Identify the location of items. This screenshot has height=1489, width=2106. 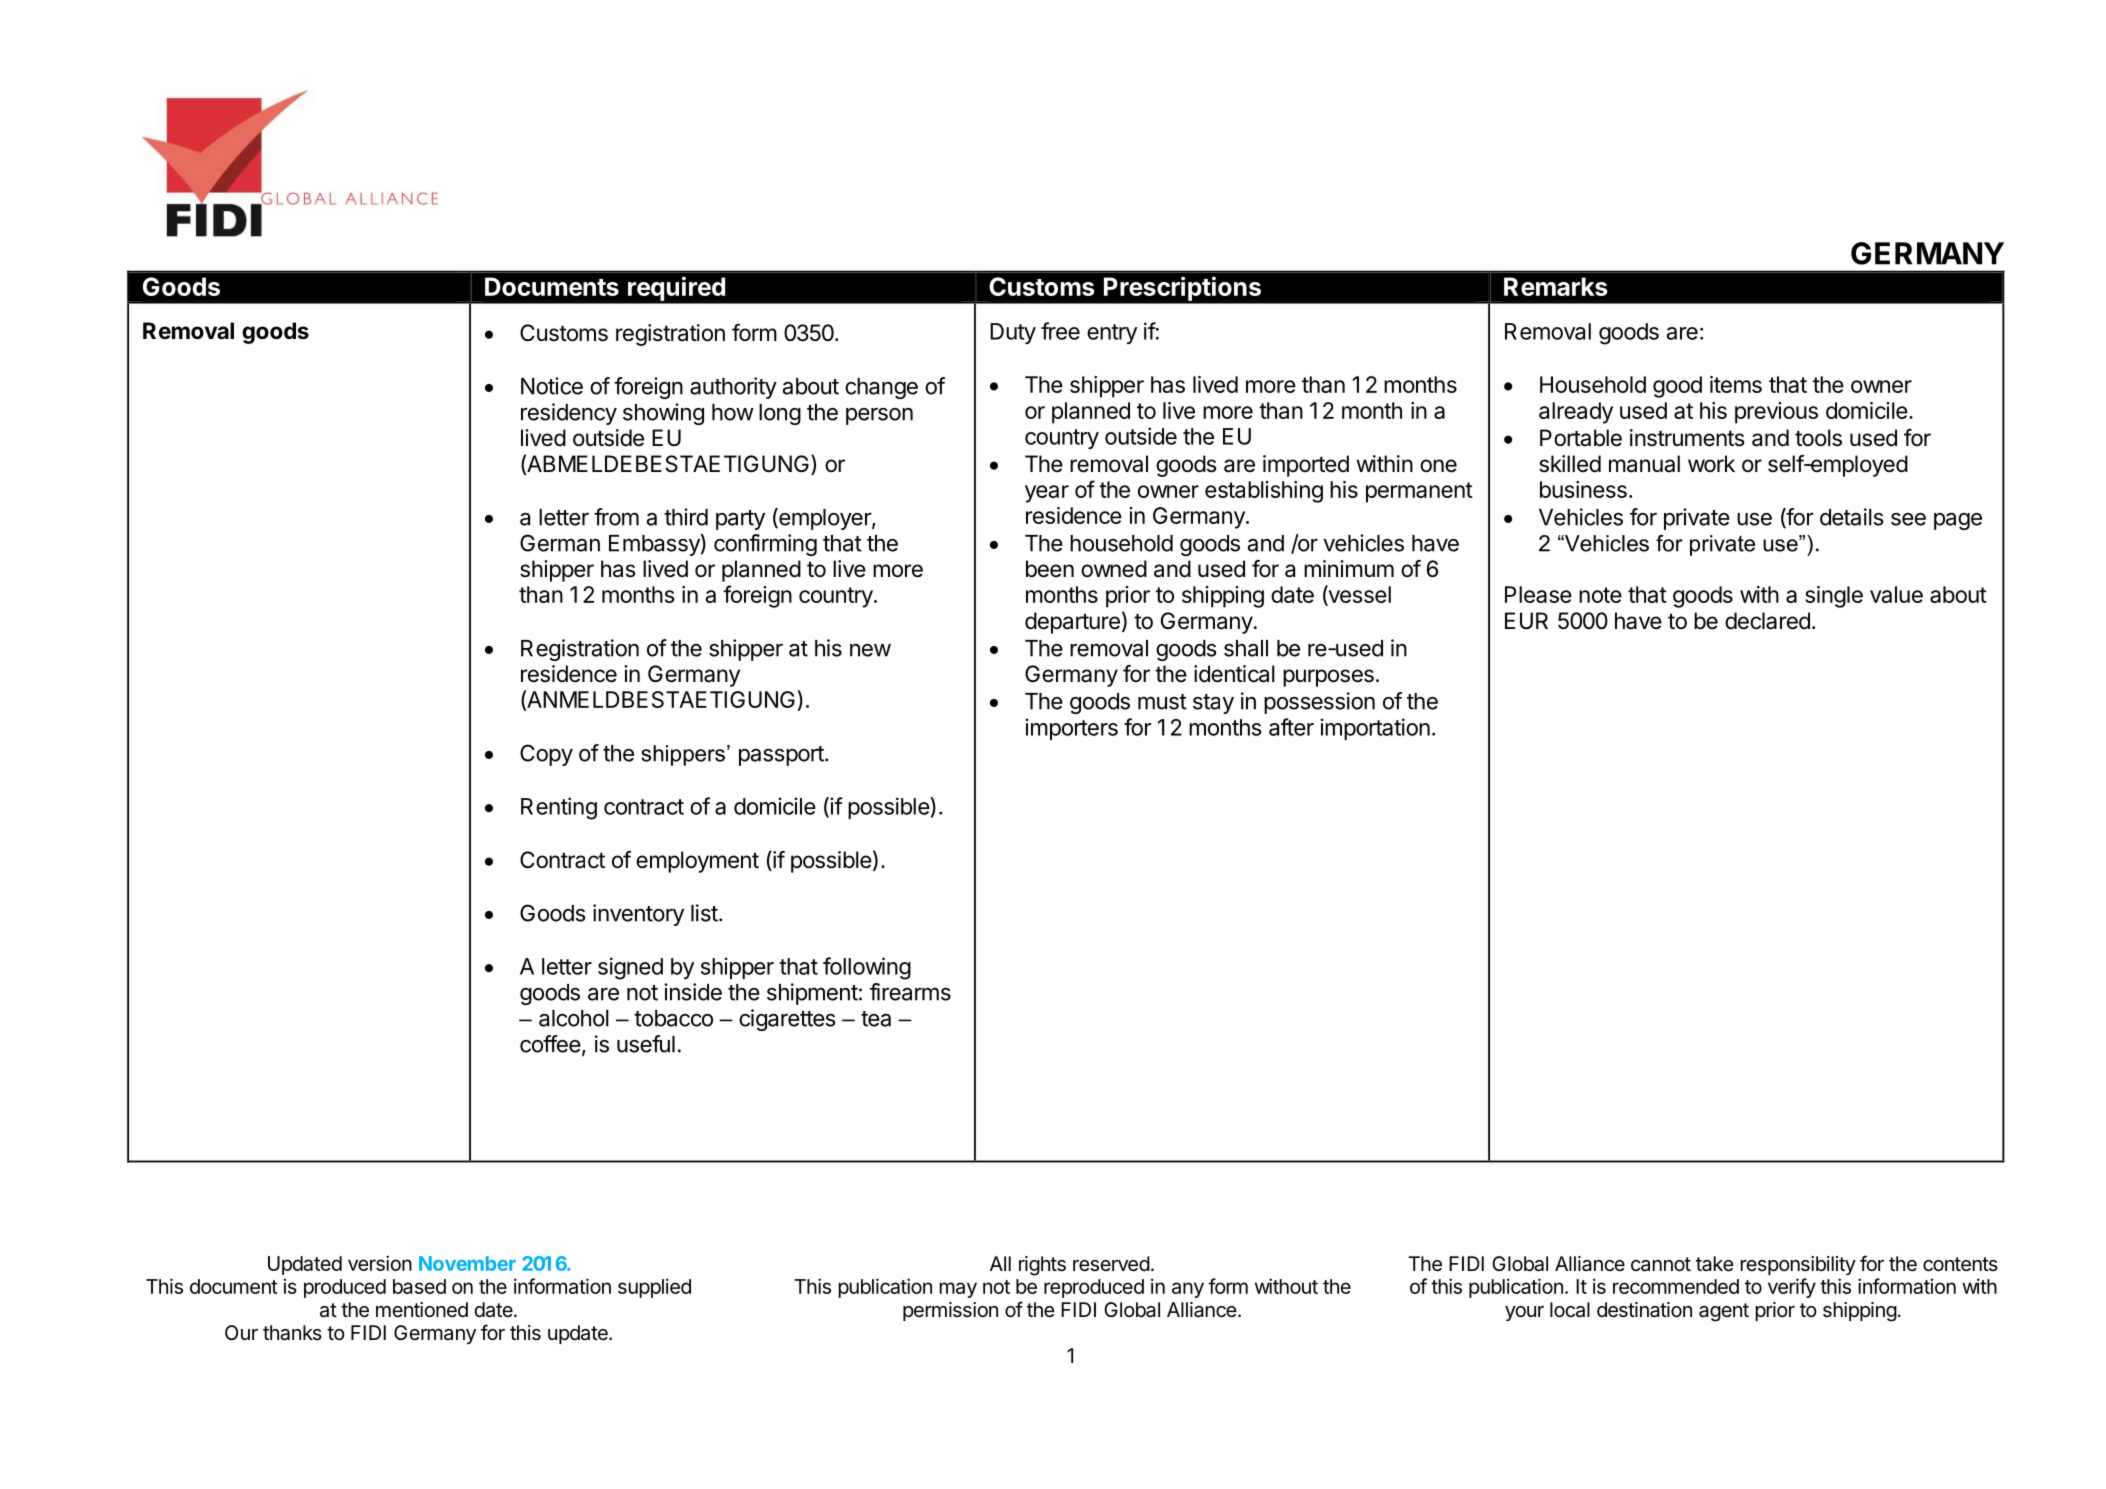
(1736, 384).
